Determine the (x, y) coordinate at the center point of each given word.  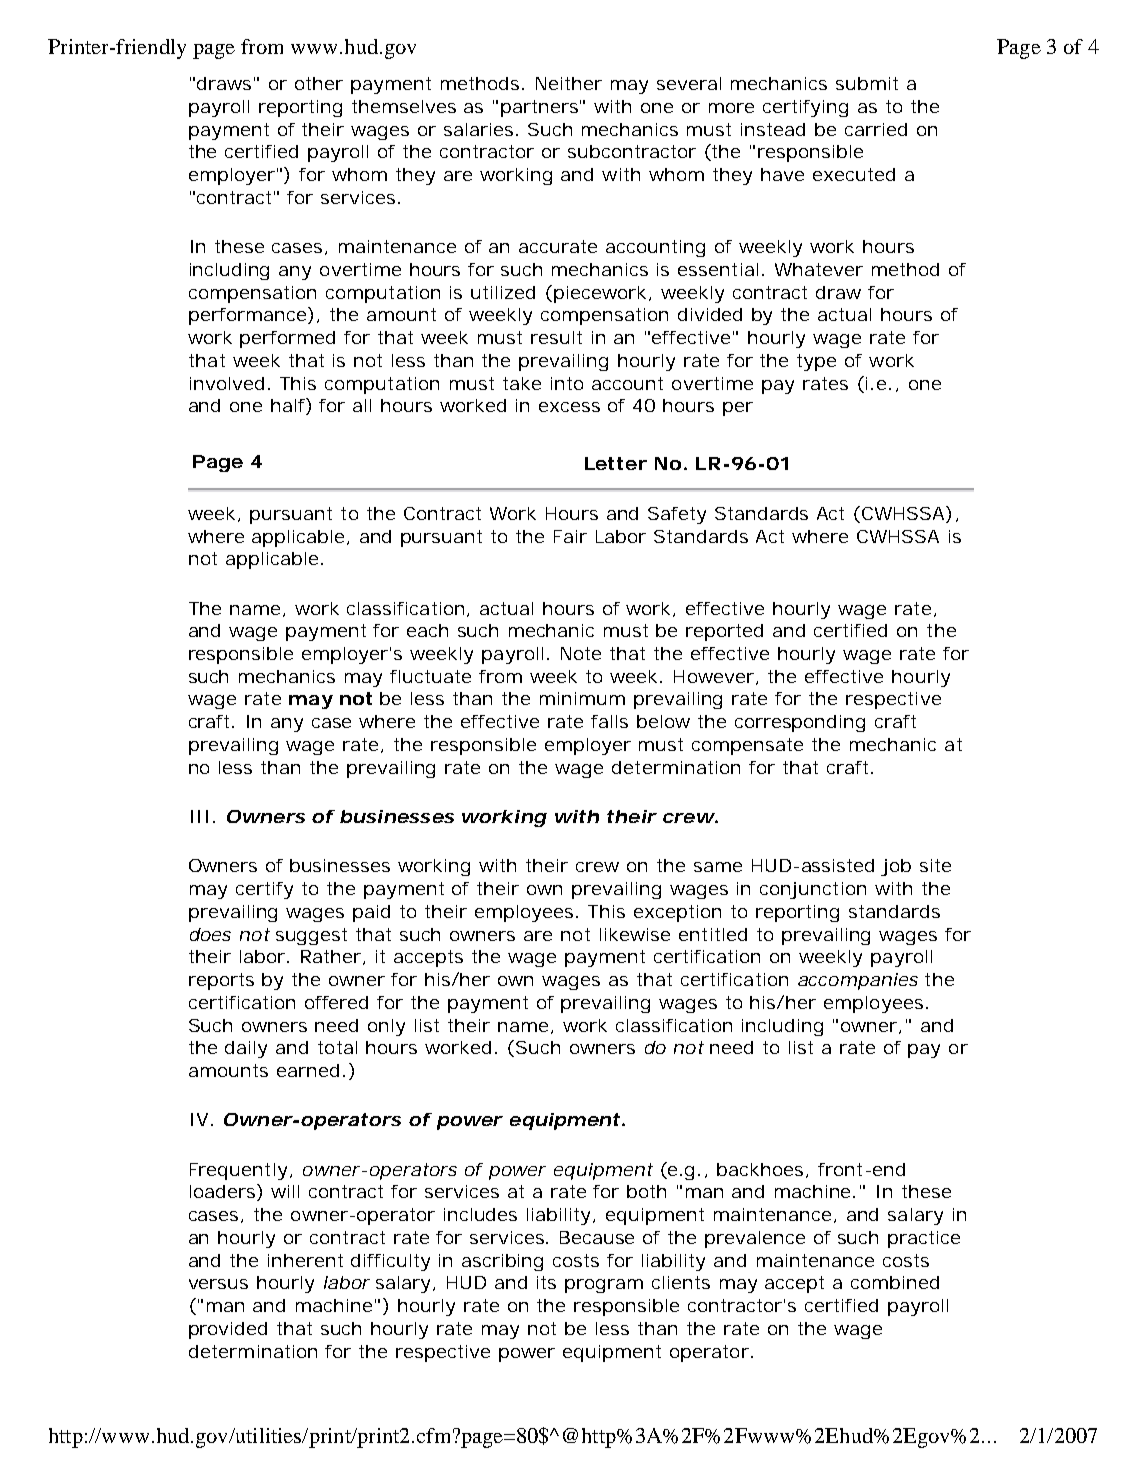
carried (876, 129)
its (546, 1282)
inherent (305, 1260)
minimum (582, 698)
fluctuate (430, 676)
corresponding (800, 723)
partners (541, 108)
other (319, 83)
